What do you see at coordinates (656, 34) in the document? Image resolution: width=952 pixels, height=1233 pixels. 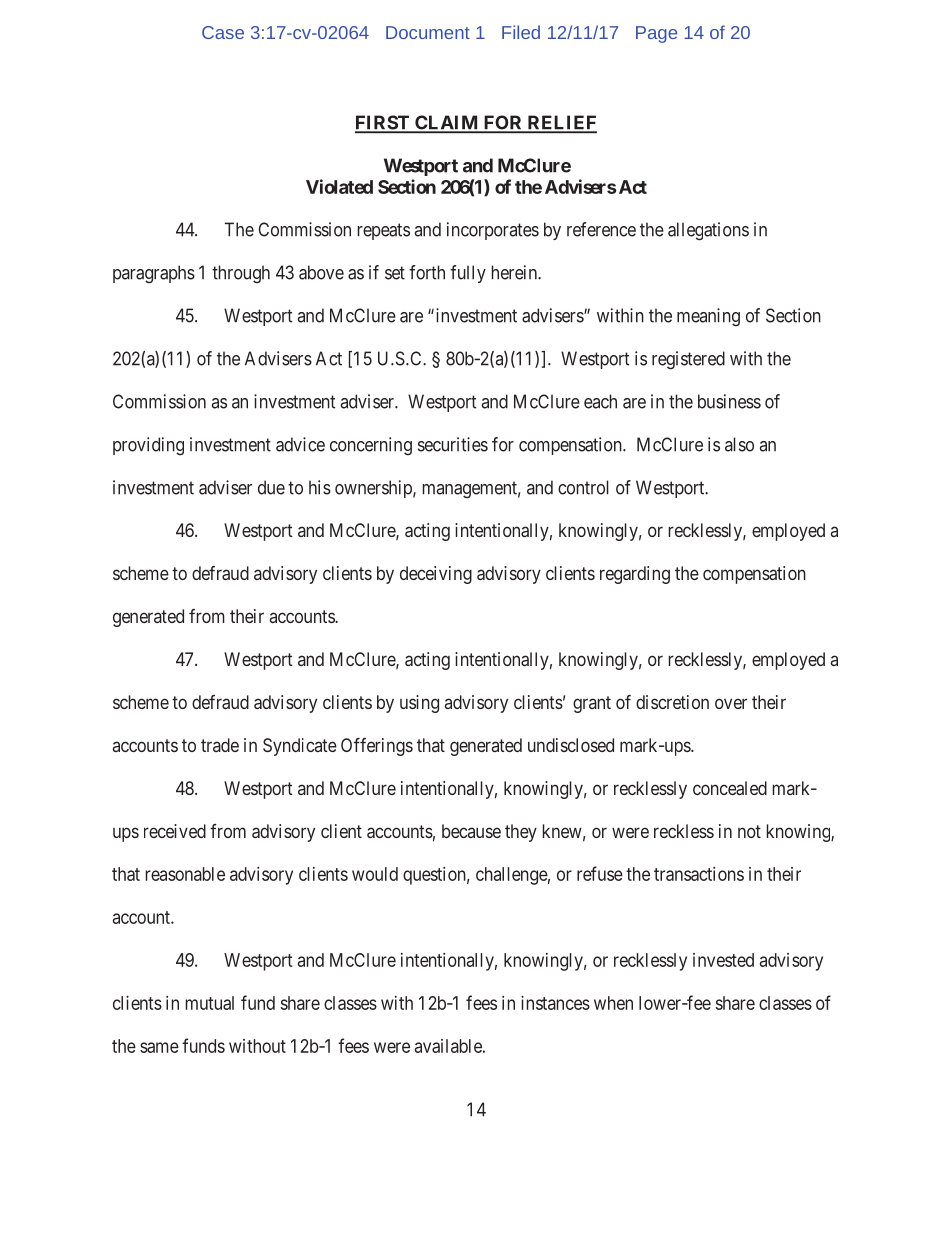 I see `Page` at bounding box center [656, 34].
